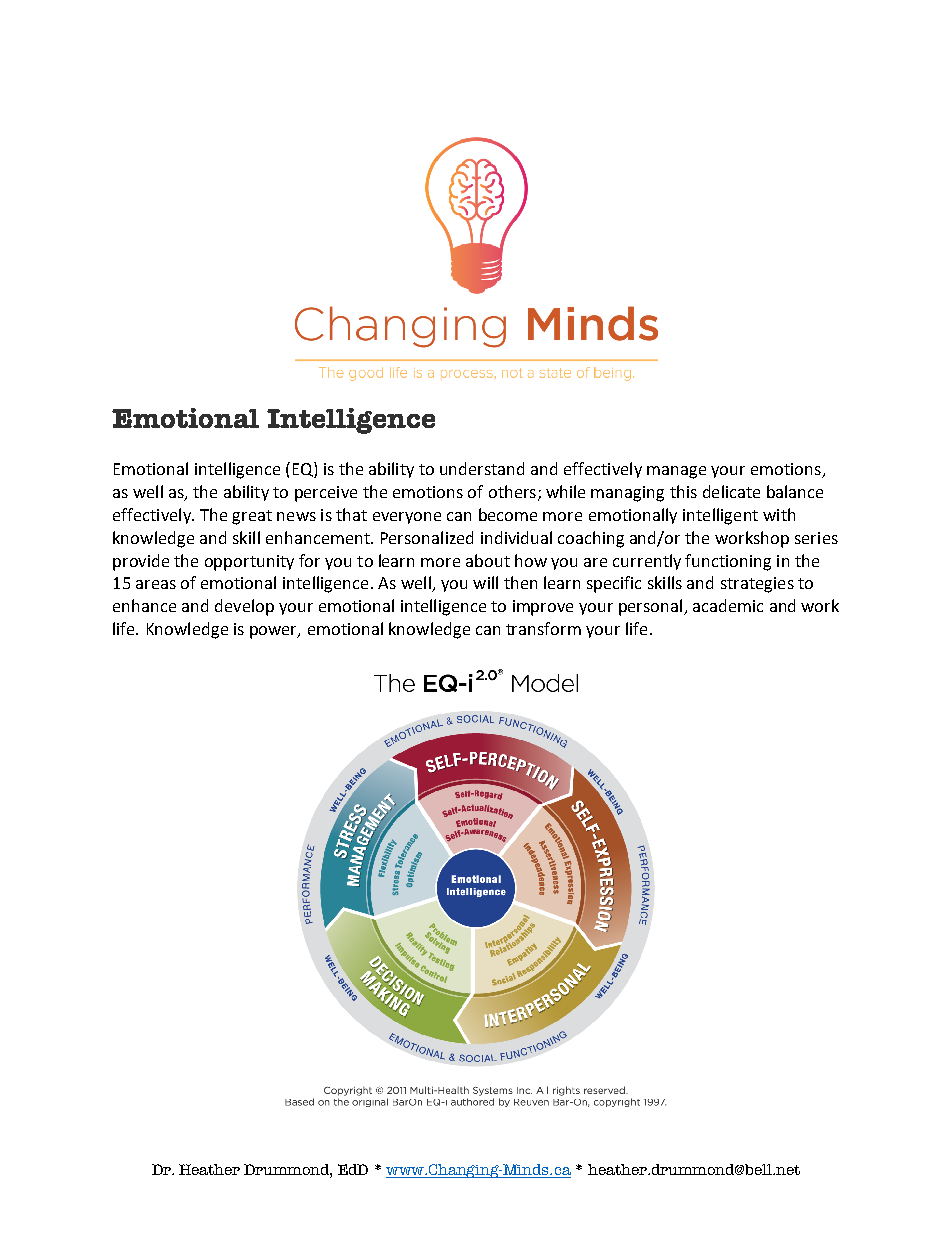 Image resolution: width=952 pixels, height=1233 pixels. What do you see at coordinates (249, 563) in the screenshot?
I see `opportunity` at bounding box center [249, 563].
